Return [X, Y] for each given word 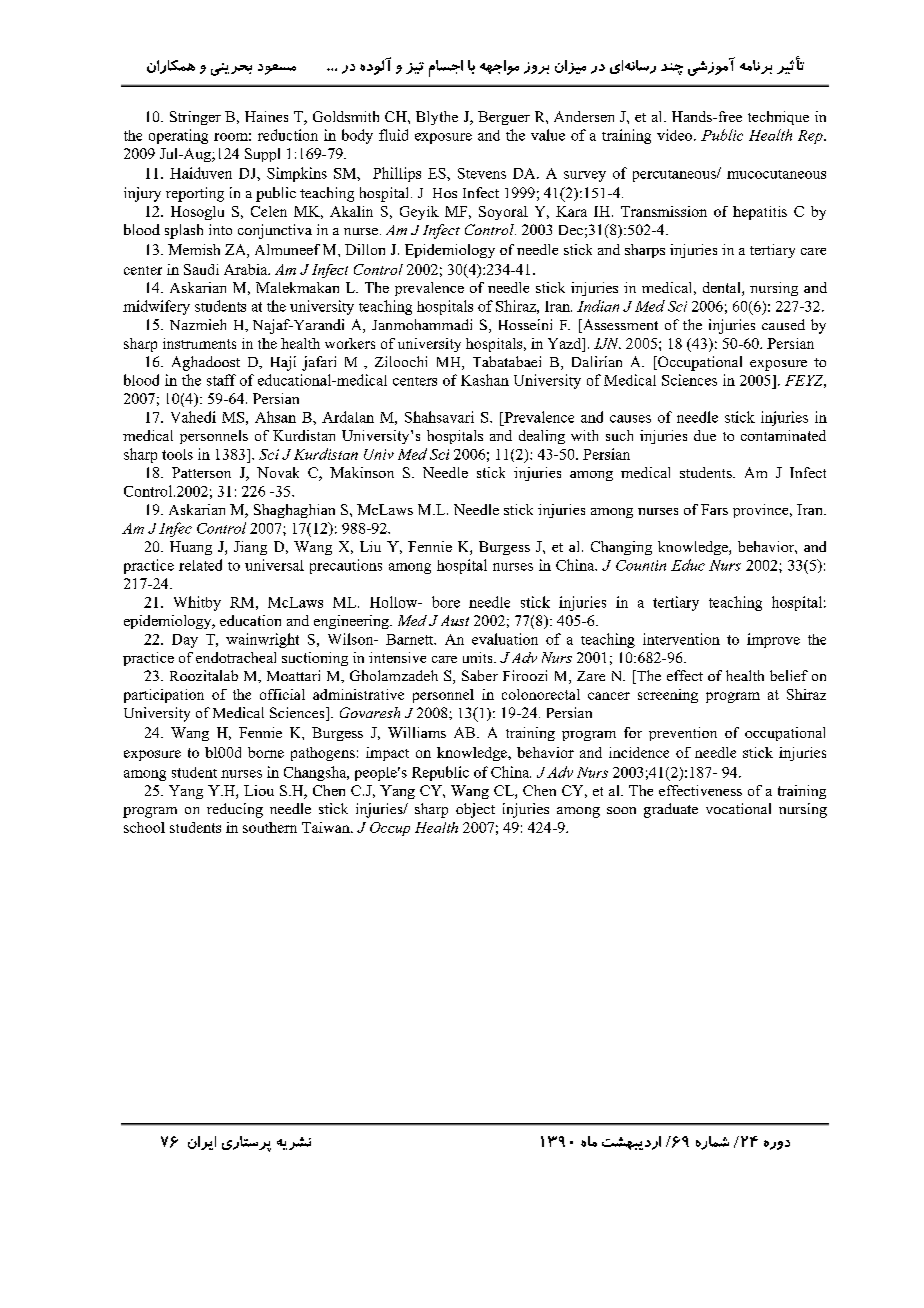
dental [723, 289]
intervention [681, 639]
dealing [542, 437]
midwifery [156, 307]
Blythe [437, 118]
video [676, 135]
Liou [259, 790]
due [705, 435]
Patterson [201, 472]
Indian [598, 306]
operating [178, 136]
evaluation [505, 639]
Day [185, 641]
